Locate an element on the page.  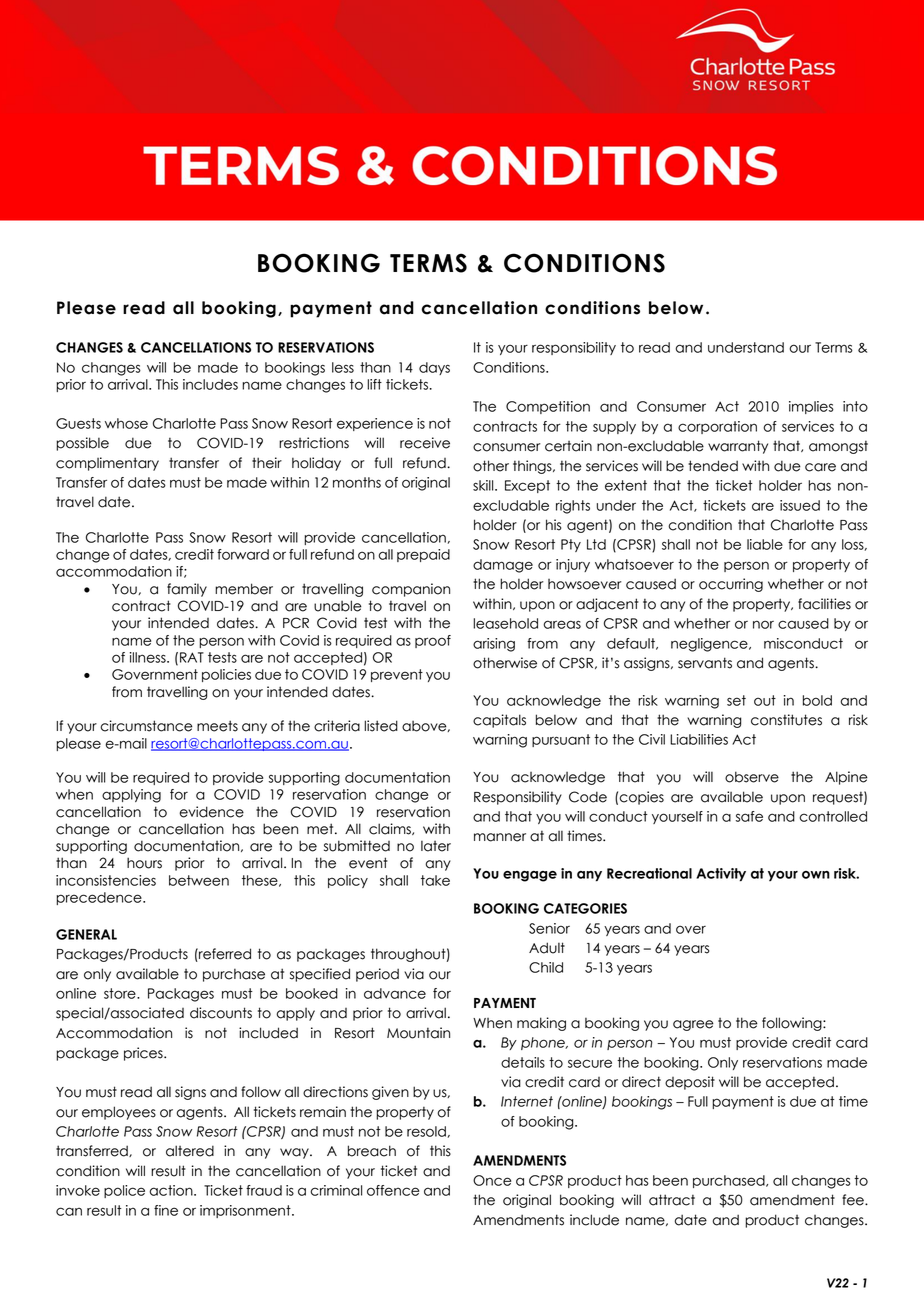
store is located at coordinates (121, 993).
